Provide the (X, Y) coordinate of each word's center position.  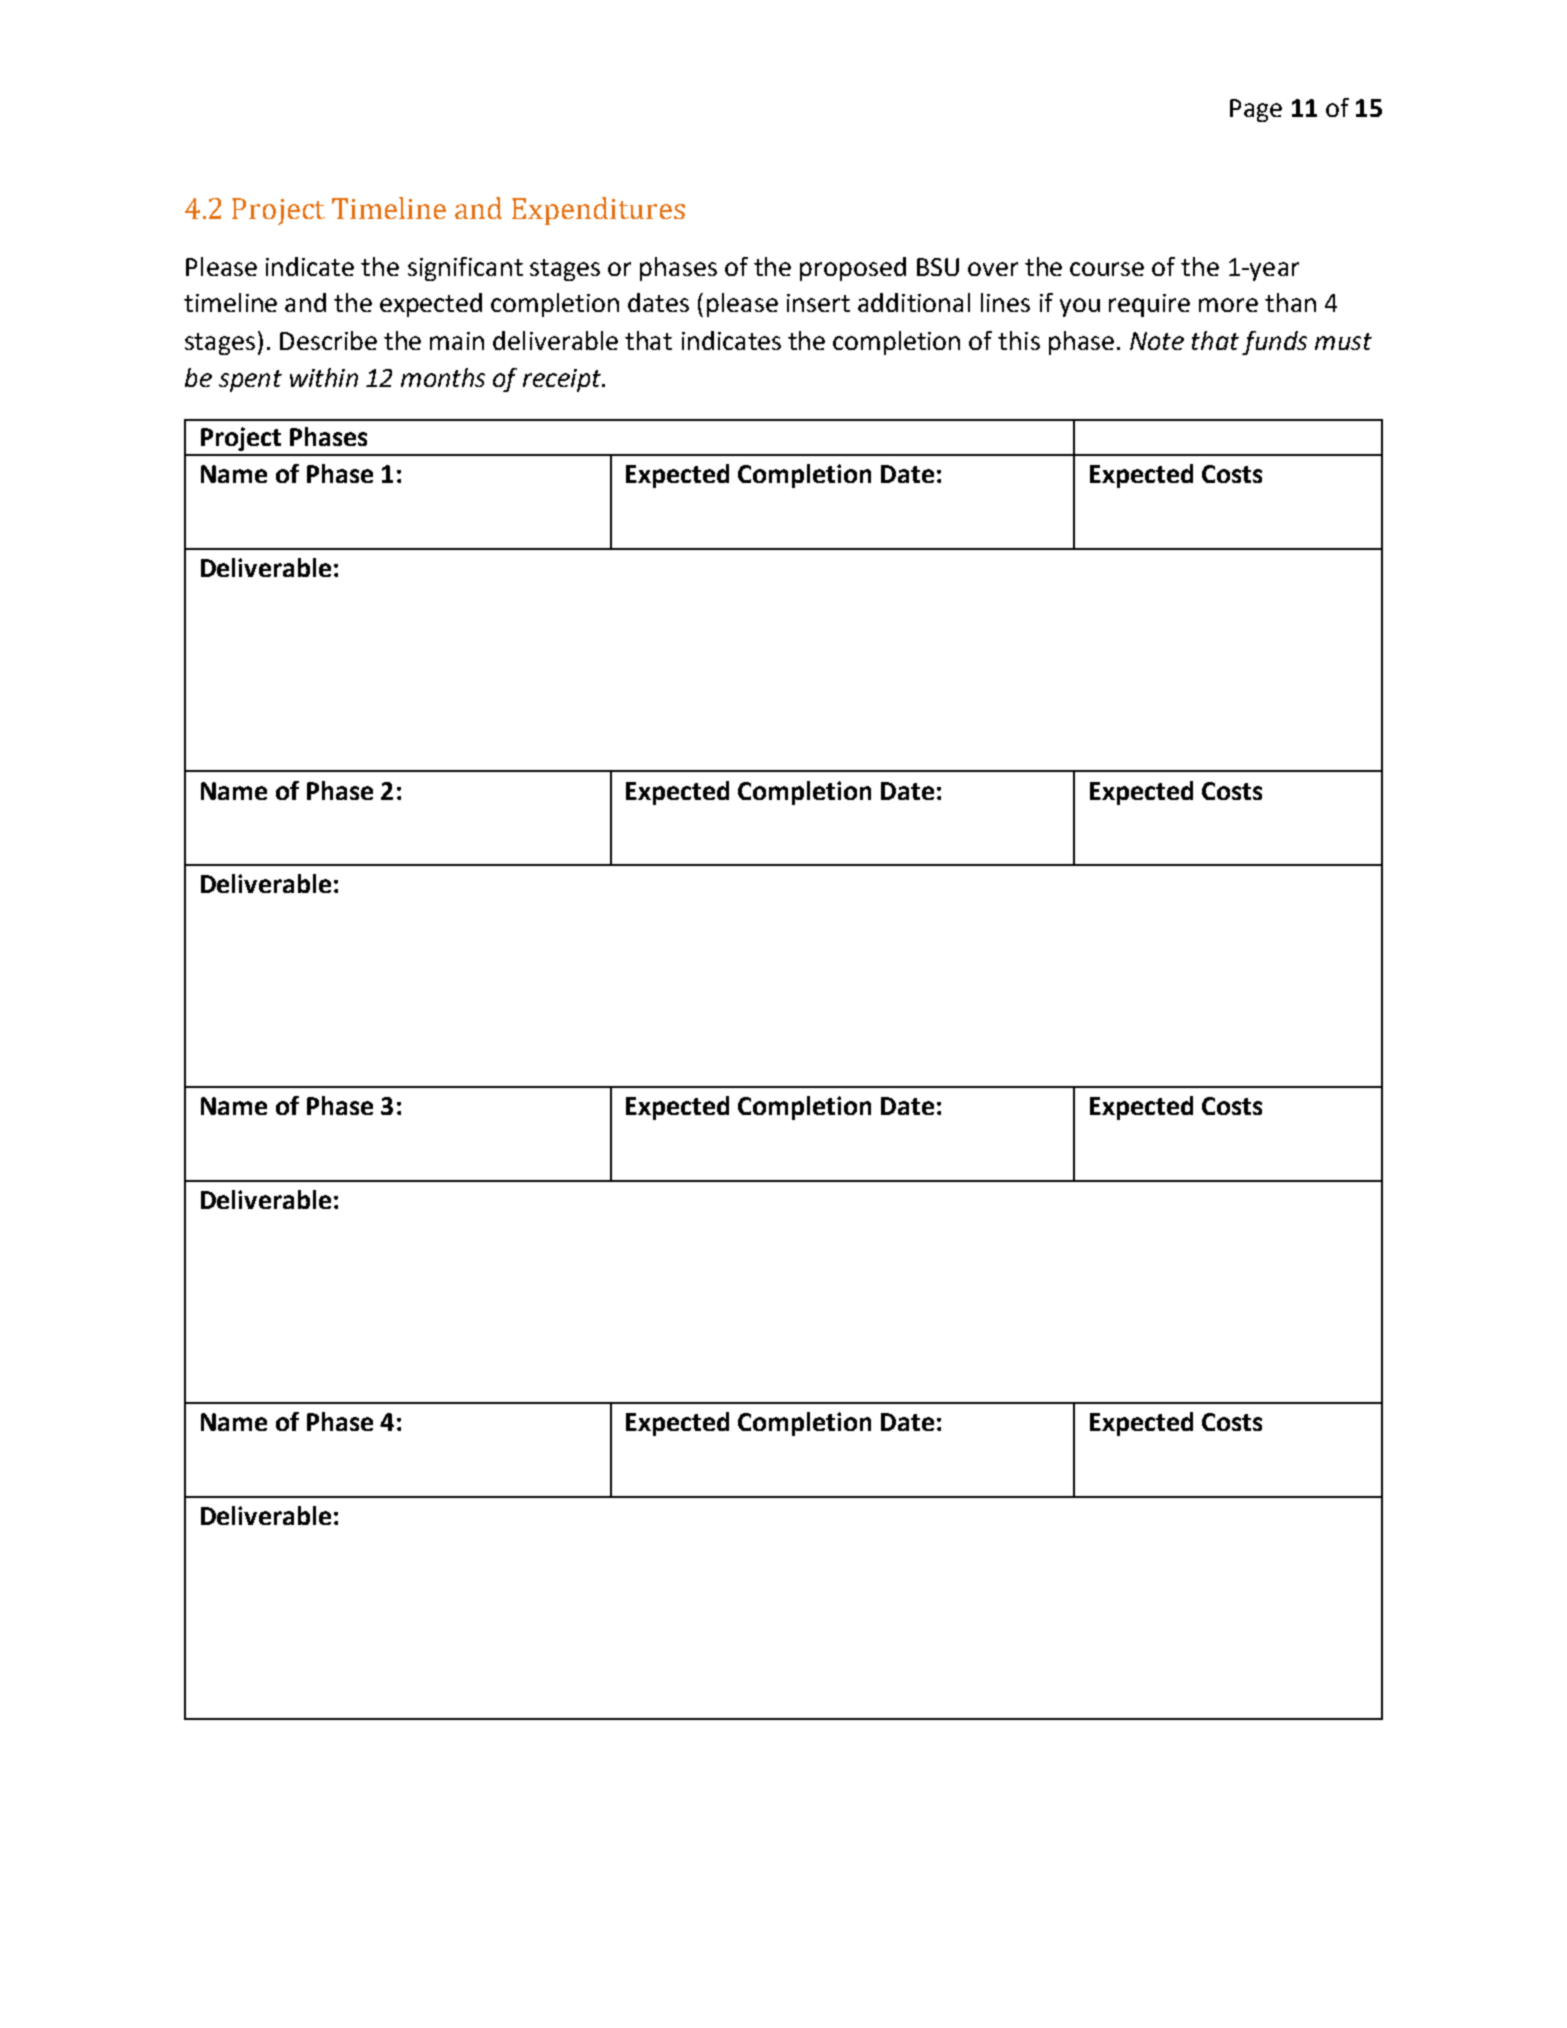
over (993, 269)
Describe (328, 340)
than (1290, 302)
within (324, 377)
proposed (853, 269)
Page (1256, 110)
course (1107, 269)
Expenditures (598, 211)
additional (914, 302)
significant (465, 269)
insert (818, 303)
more (1228, 305)
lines (1005, 302)
